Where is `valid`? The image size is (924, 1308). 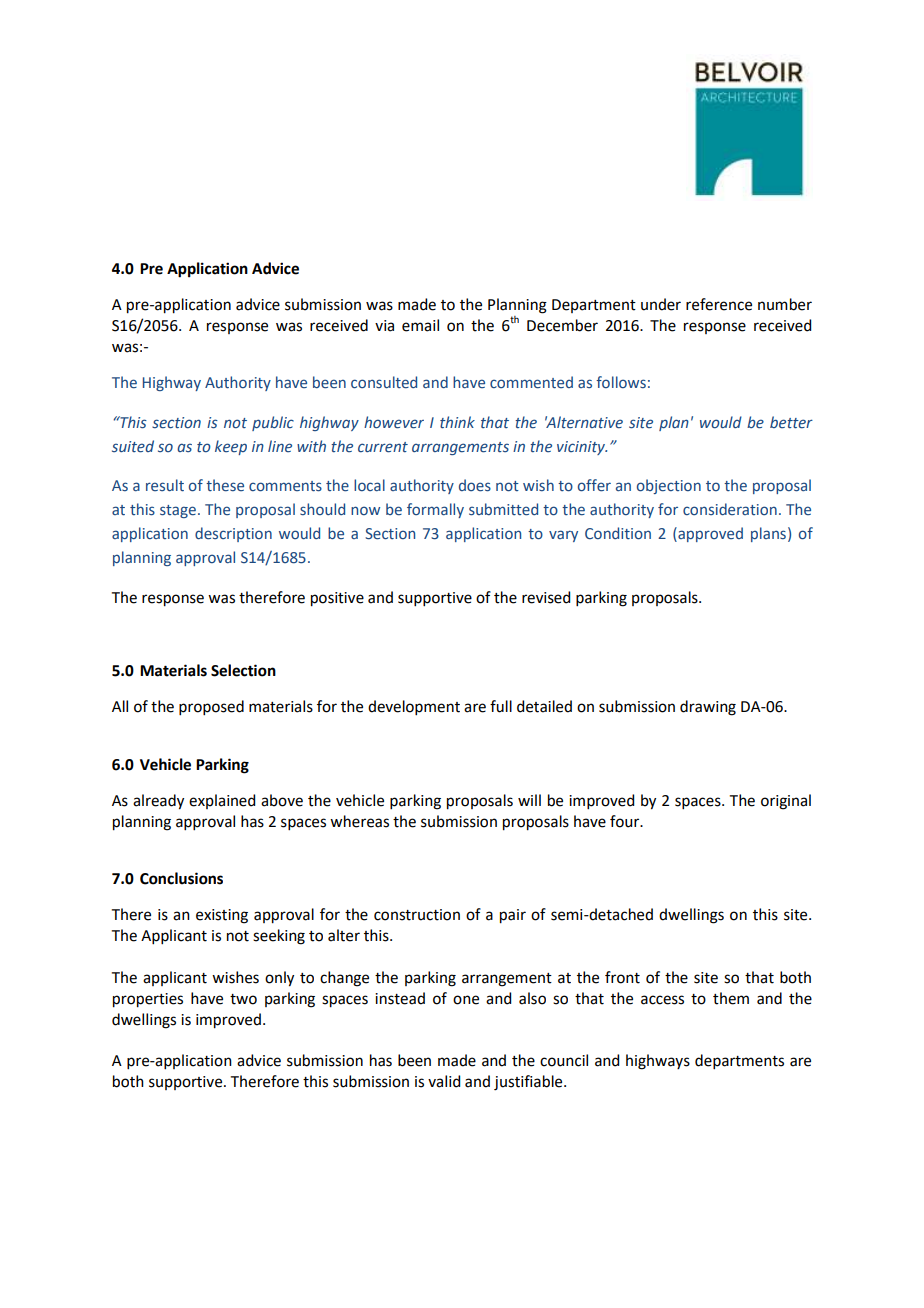
valid is located at coordinates (444, 1081).
